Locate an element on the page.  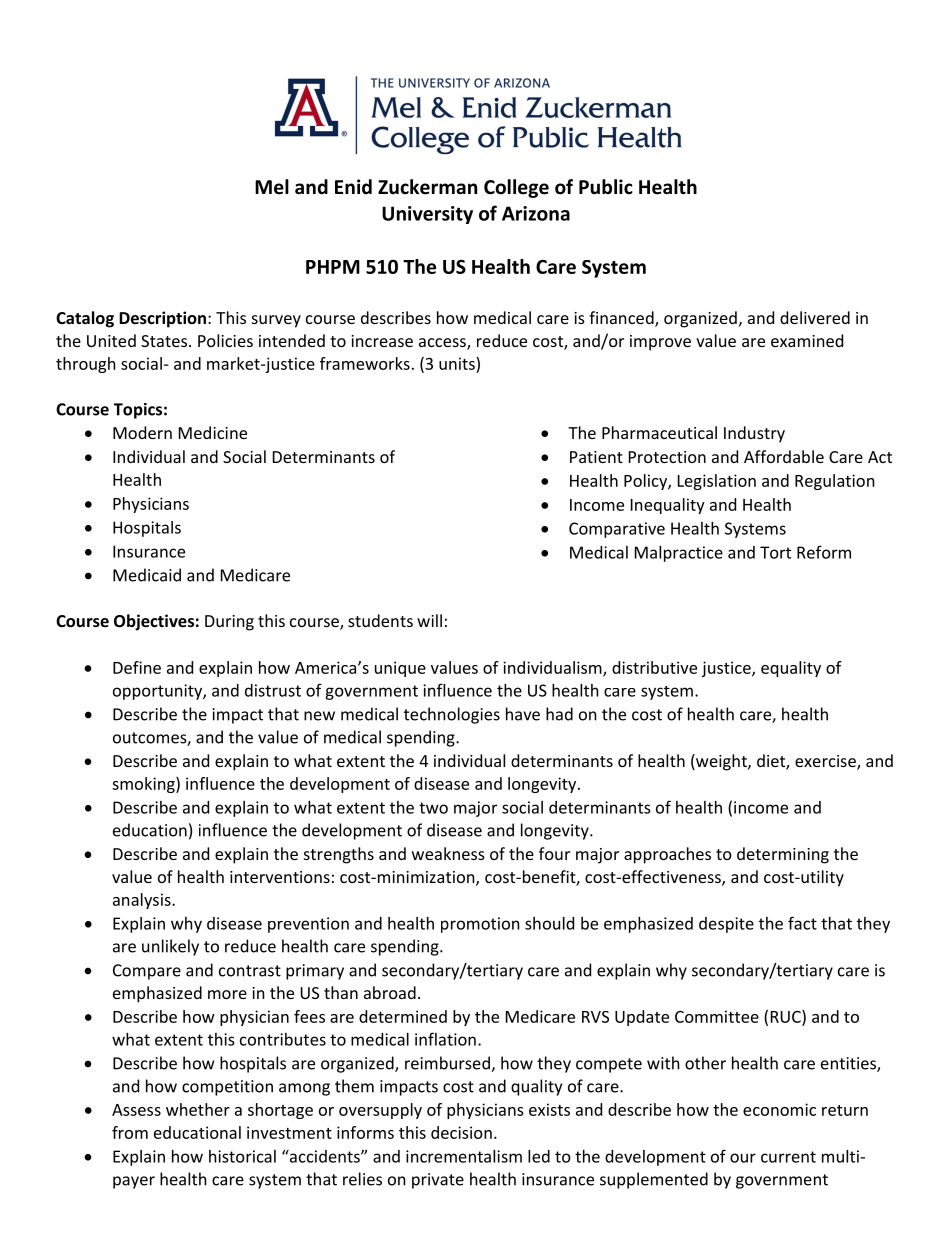
distributive is located at coordinates (654, 667).
